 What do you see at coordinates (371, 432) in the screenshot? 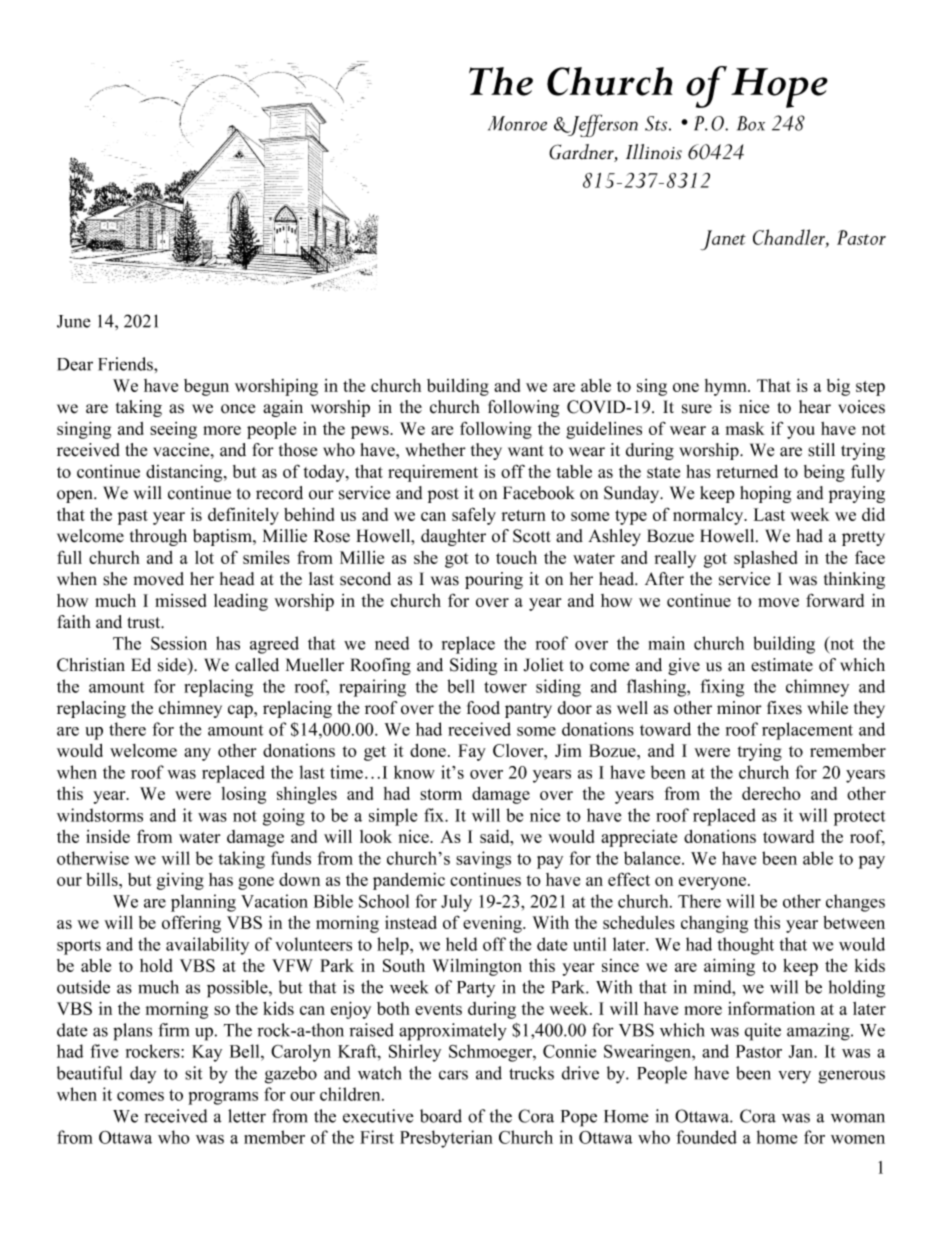
I see `pews` at bounding box center [371, 432].
